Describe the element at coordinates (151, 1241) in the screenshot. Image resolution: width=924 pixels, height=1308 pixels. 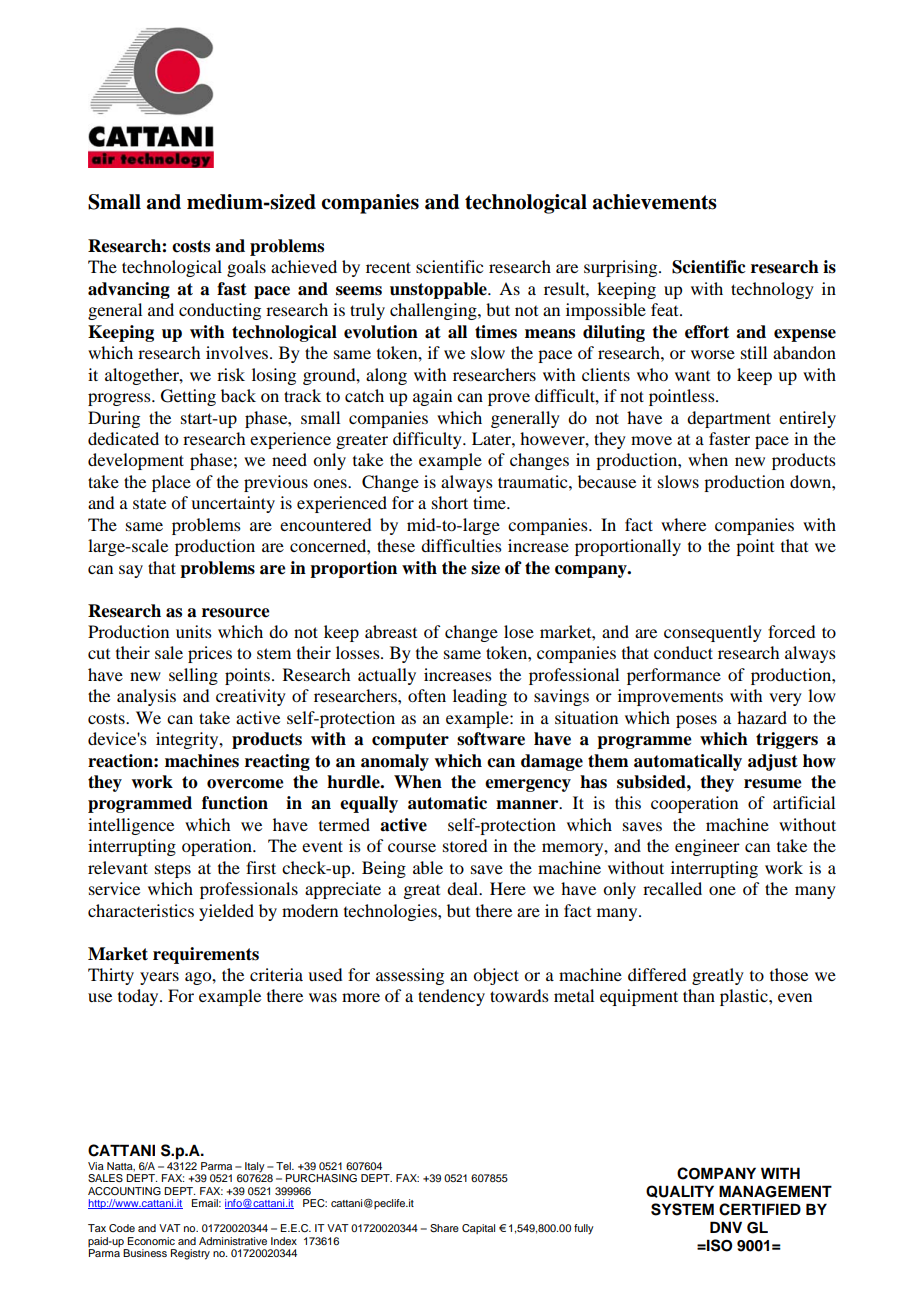
I see `Economic` at that location.
